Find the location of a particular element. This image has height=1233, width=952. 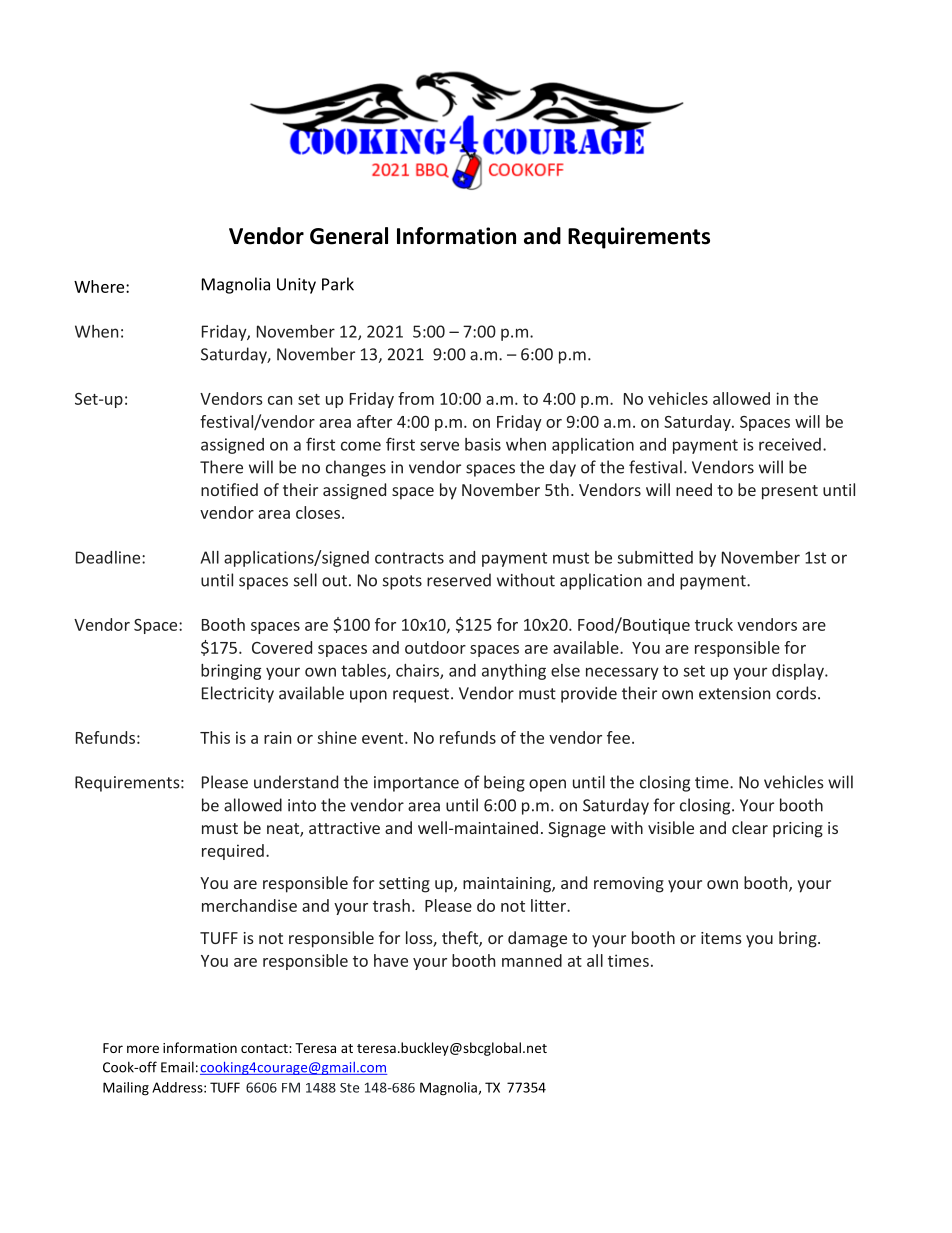

General is located at coordinates (349, 236).
